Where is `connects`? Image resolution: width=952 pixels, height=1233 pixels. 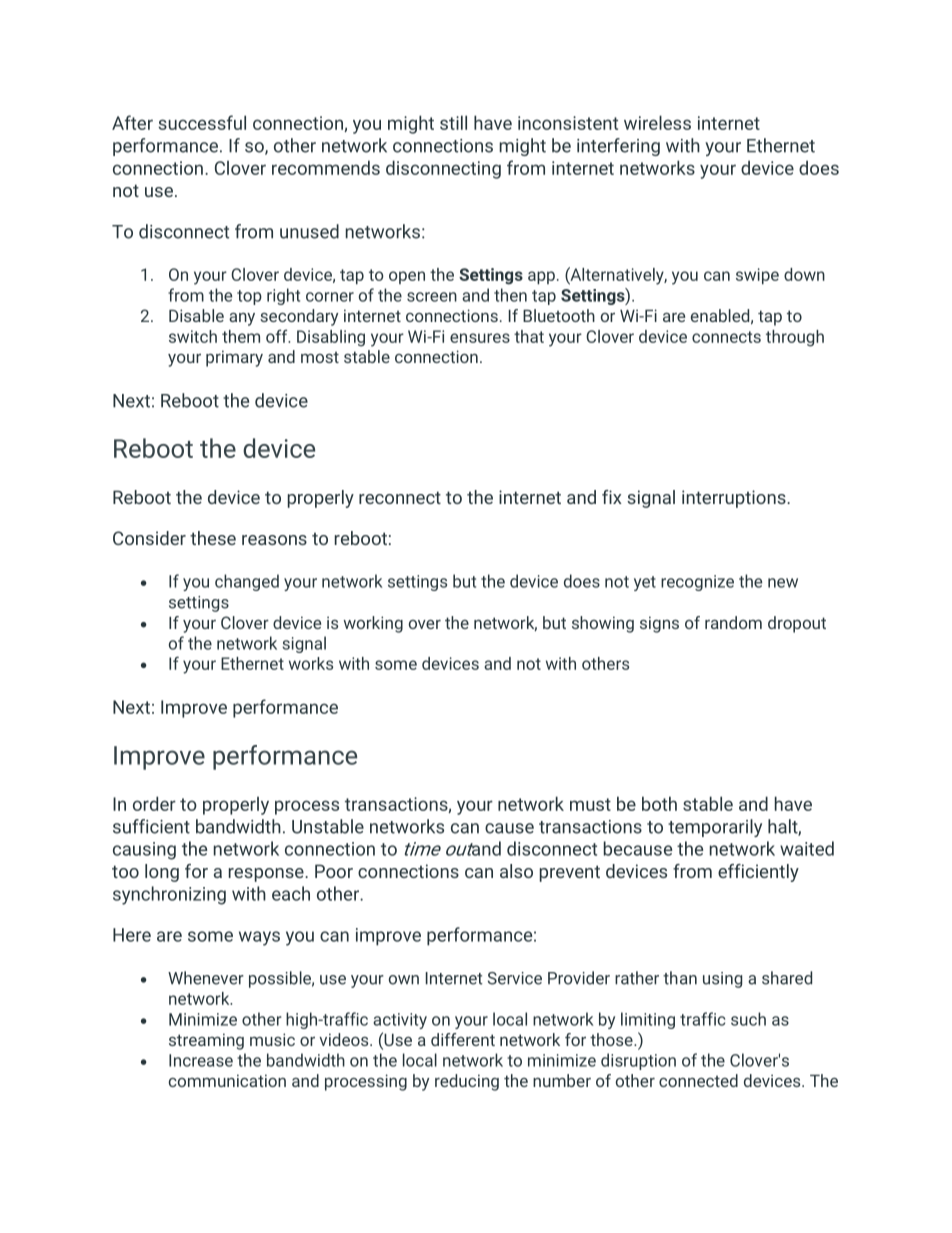 connects is located at coordinates (726, 337).
